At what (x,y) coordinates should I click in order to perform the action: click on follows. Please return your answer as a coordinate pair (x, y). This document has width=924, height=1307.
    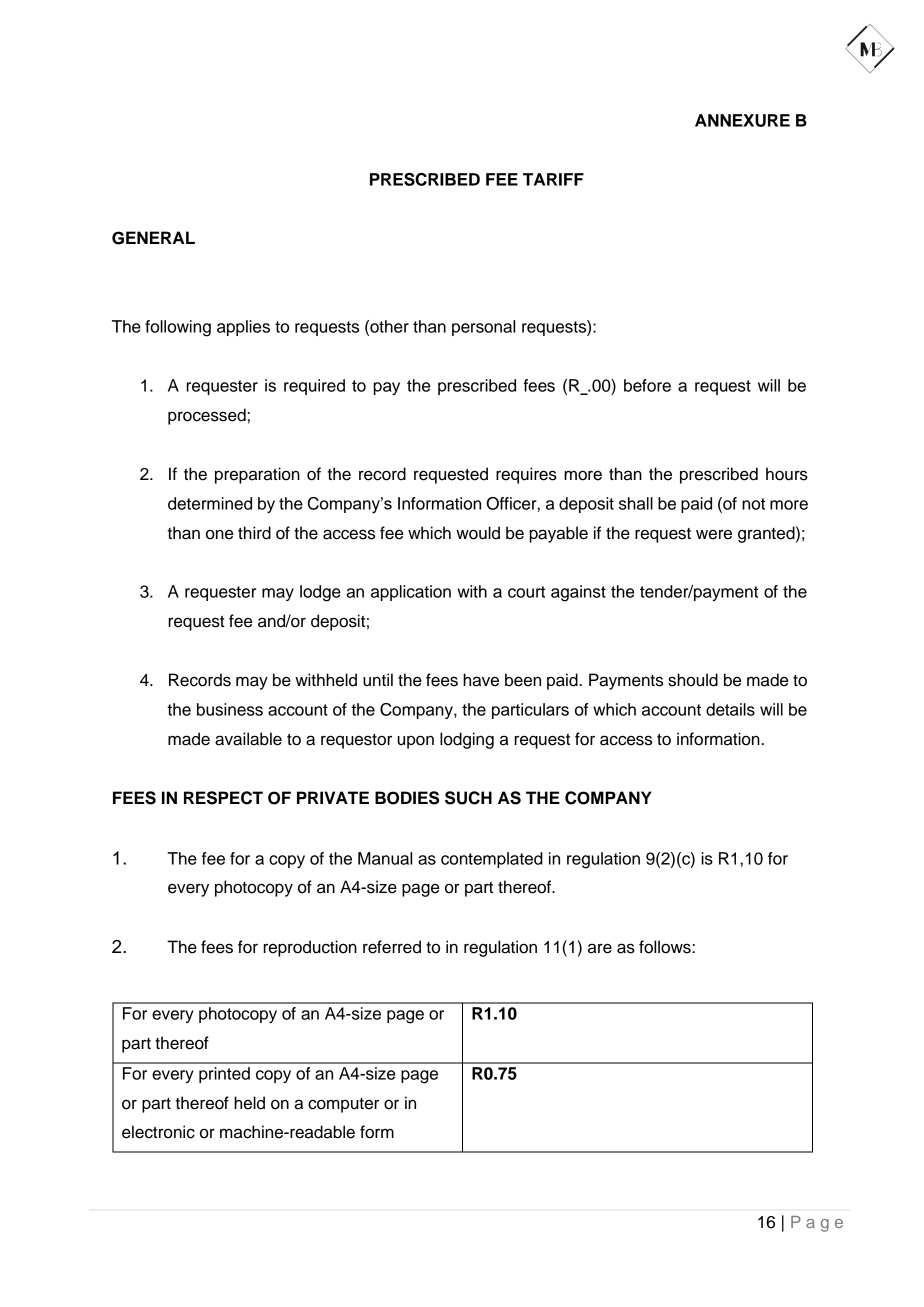
    Looking at the image, I should click on (666, 947).
